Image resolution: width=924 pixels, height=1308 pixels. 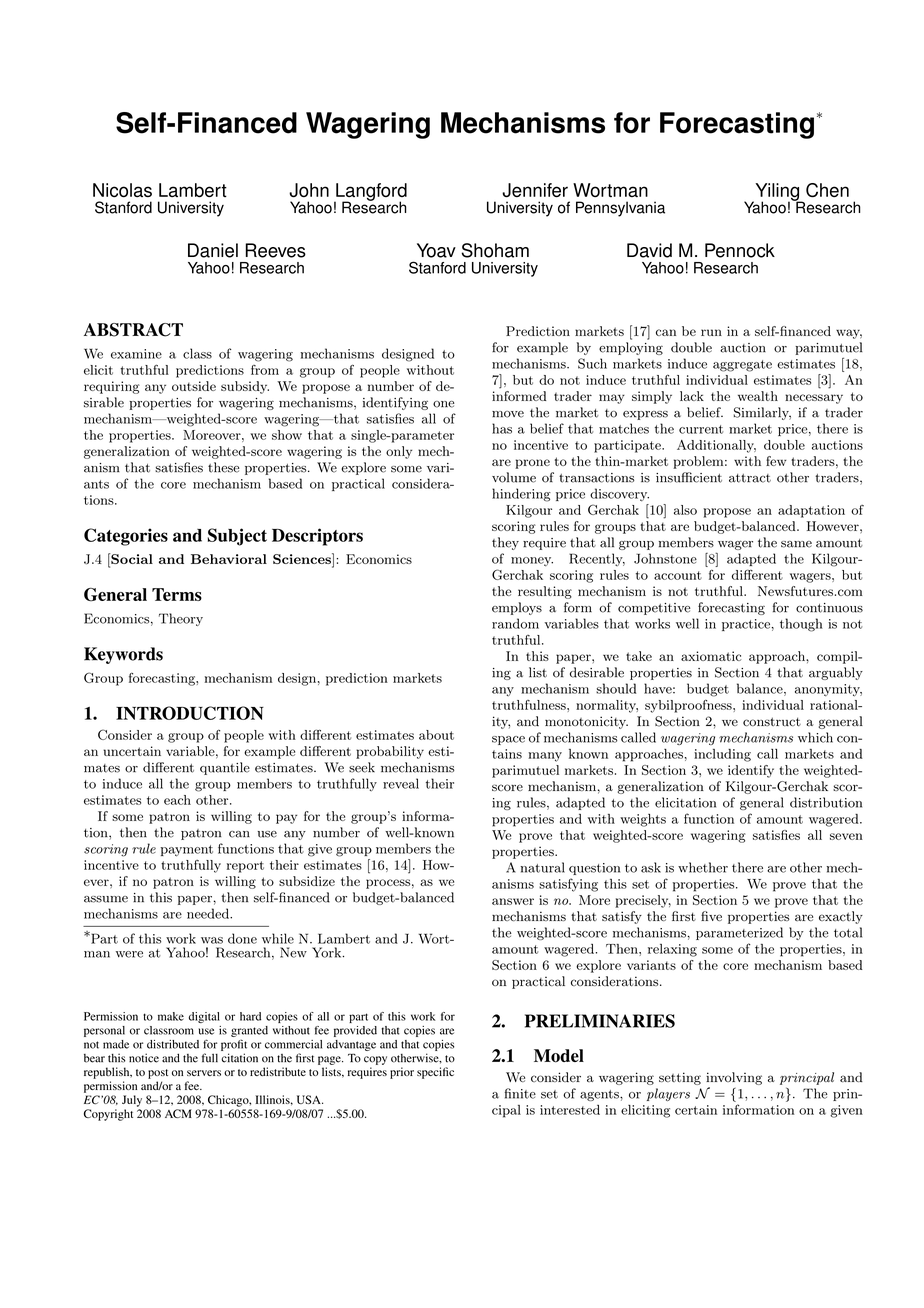 What do you see at coordinates (209, 913) in the image?
I see `needed` at bounding box center [209, 913].
